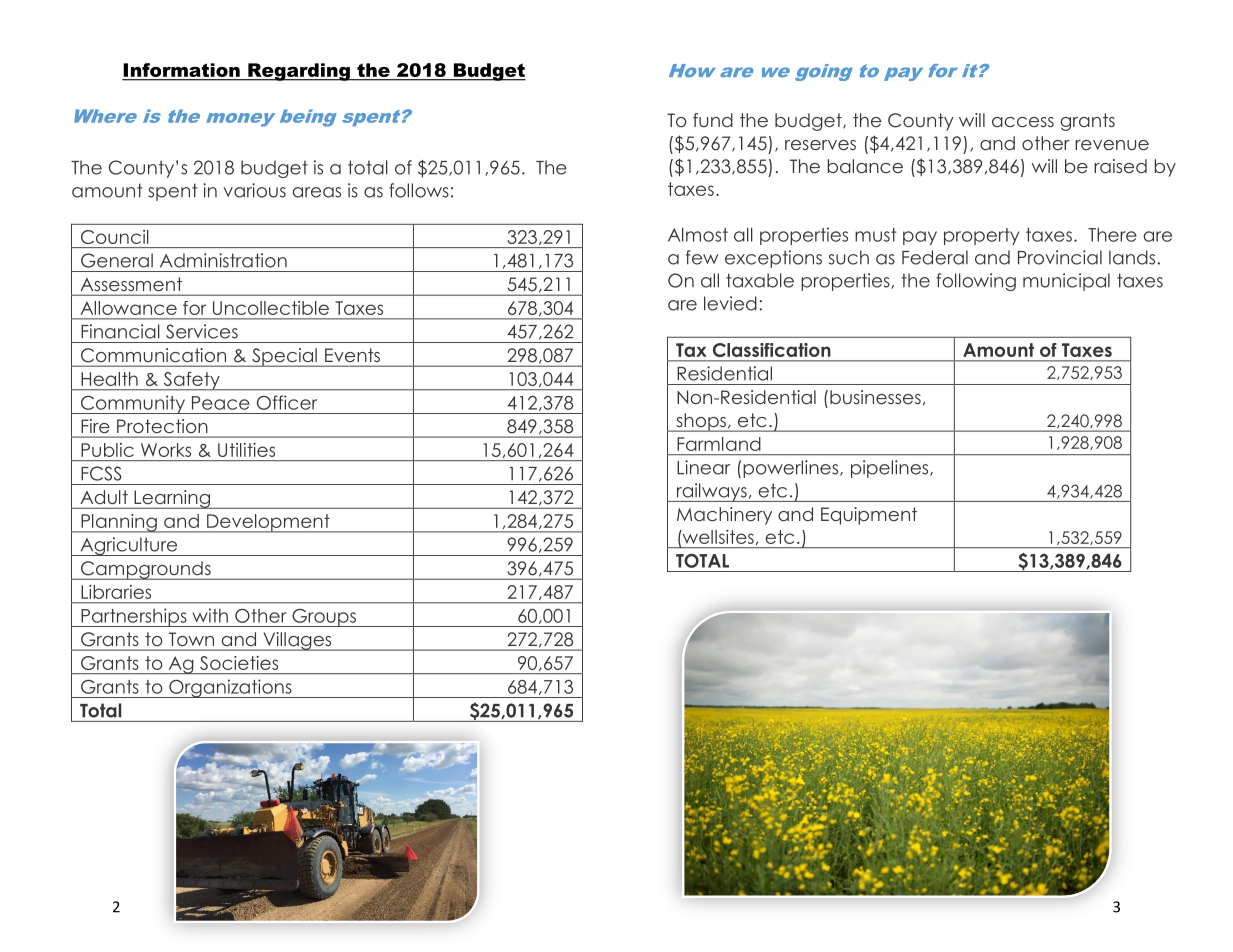 The width and height of the screenshot is (1233, 952). Describe the element at coordinates (701, 422) in the screenshot. I see `shops` at that location.
